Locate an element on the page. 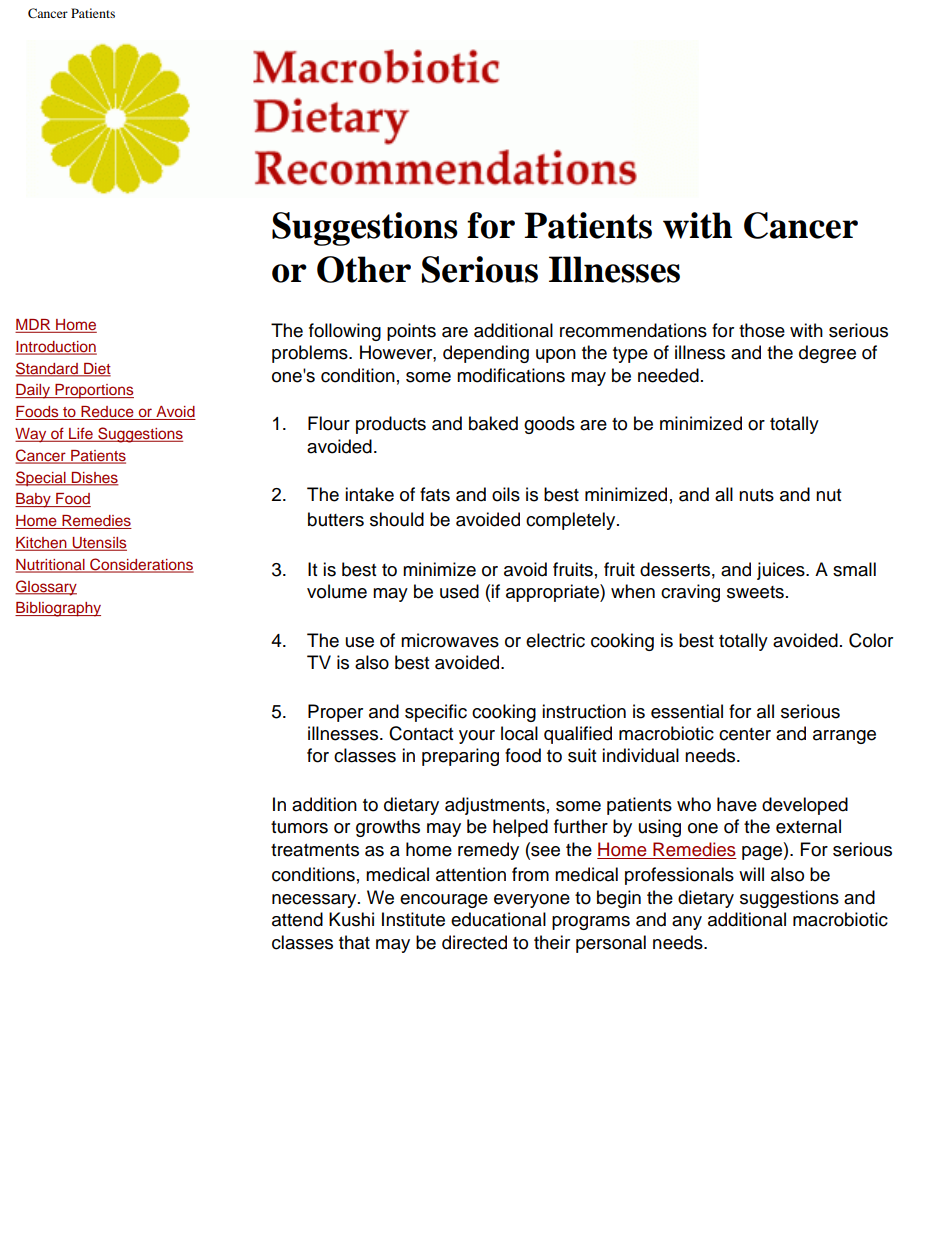 The image size is (952, 1233). any is located at coordinates (687, 923).
